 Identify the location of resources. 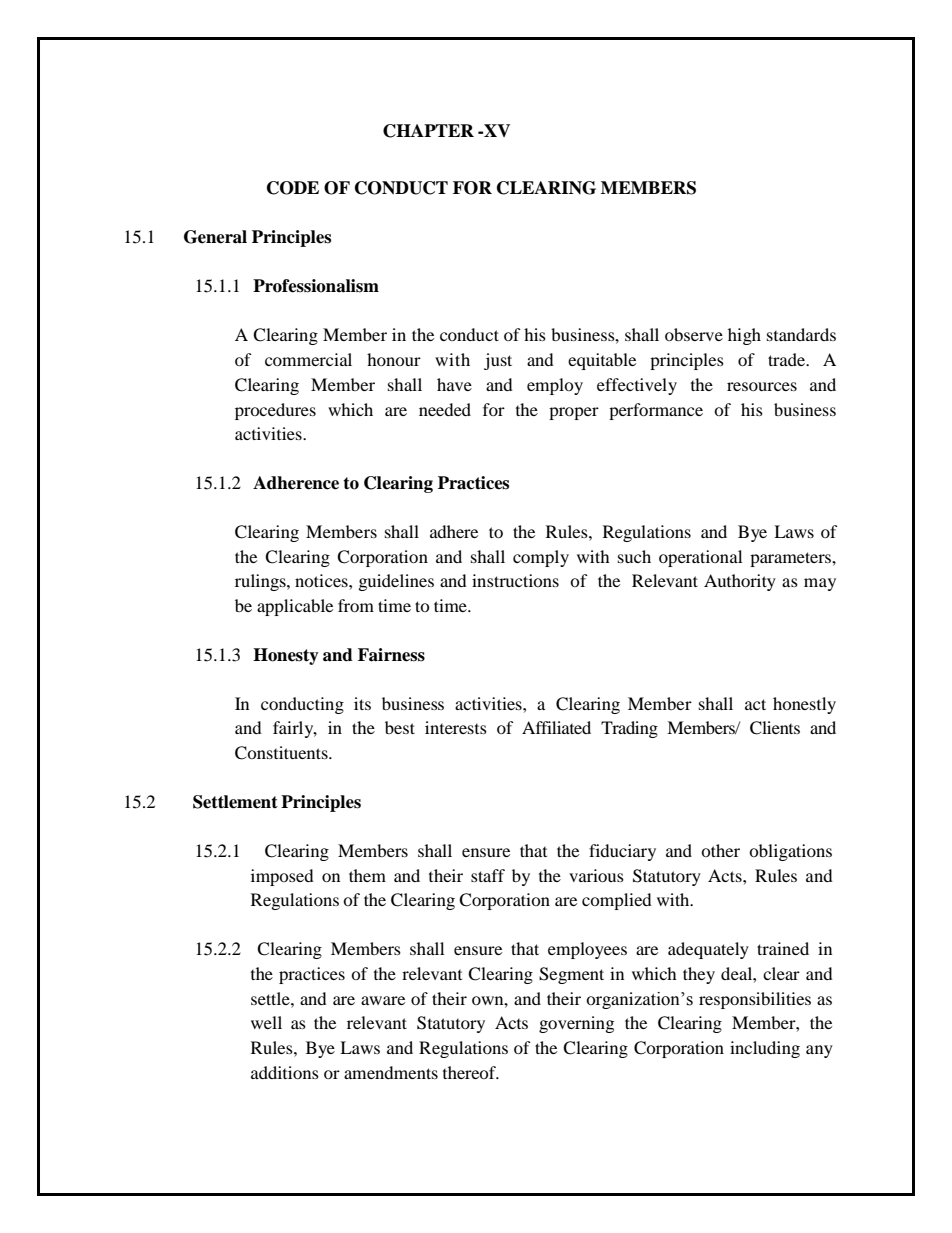
(762, 386).
